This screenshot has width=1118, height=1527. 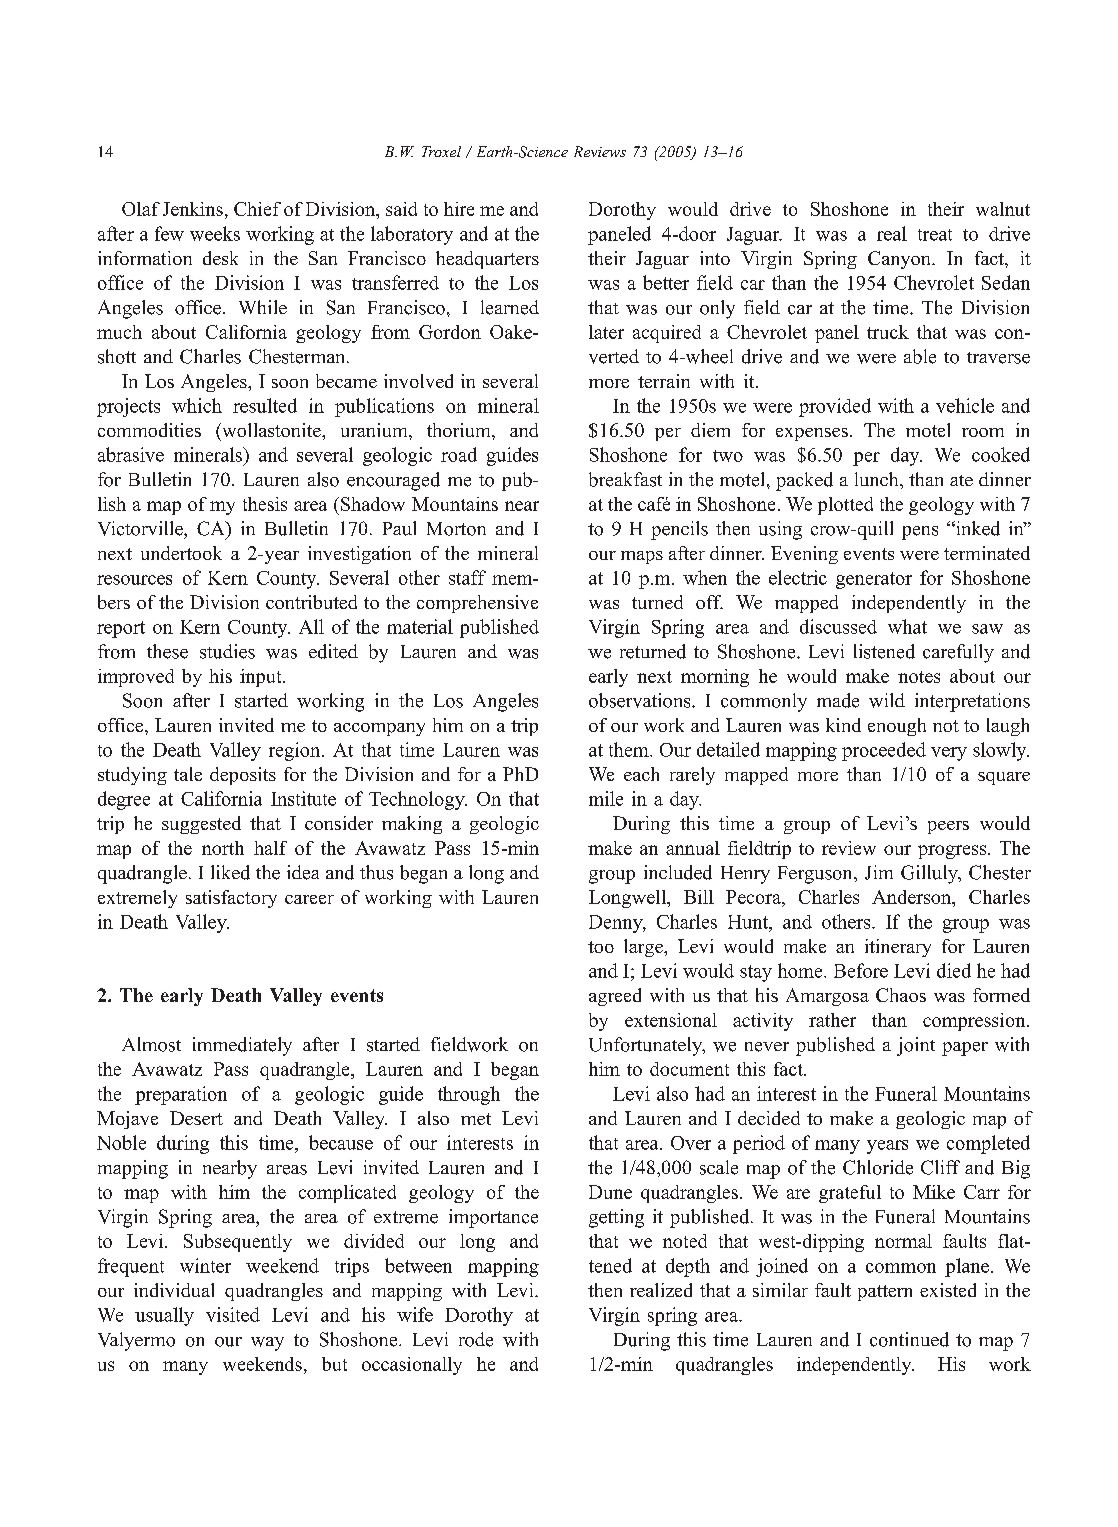 What do you see at coordinates (487, 260) in the screenshot?
I see `headquarters` at bounding box center [487, 260].
